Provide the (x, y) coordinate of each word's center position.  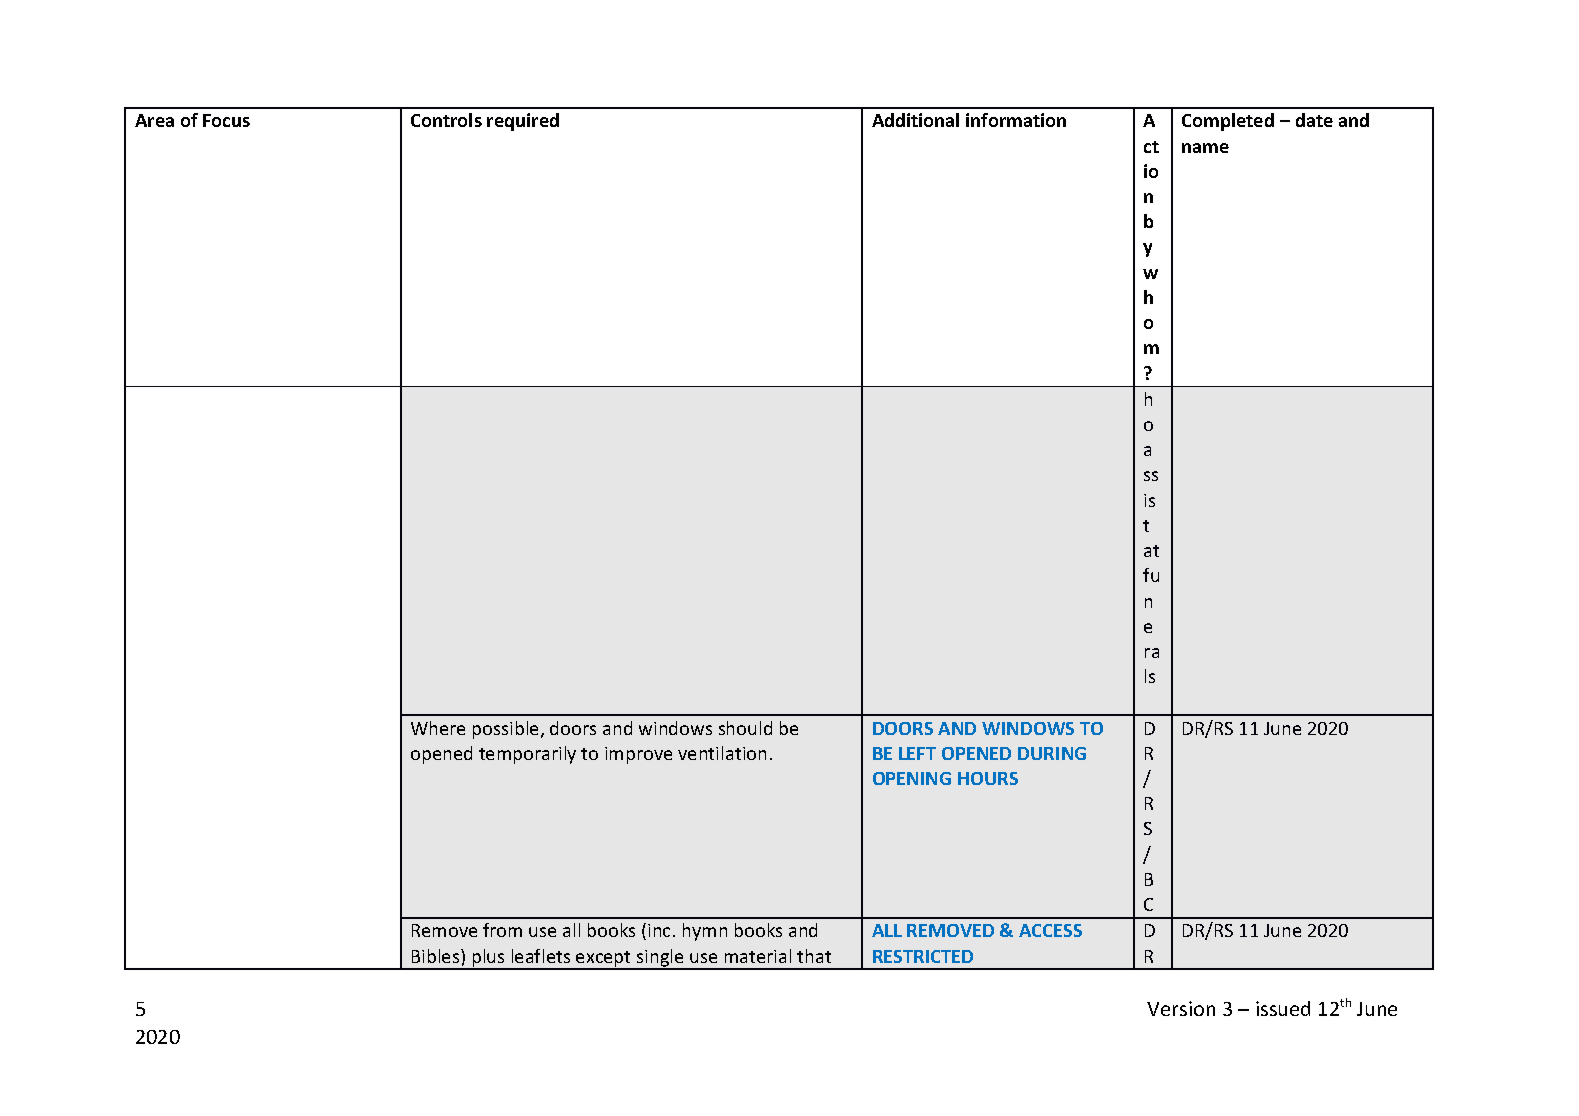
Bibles (437, 956)
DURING (1052, 753)
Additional (915, 120)
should (745, 728)
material (758, 956)
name (1205, 148)
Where (438, 728)
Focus (226, 120)
